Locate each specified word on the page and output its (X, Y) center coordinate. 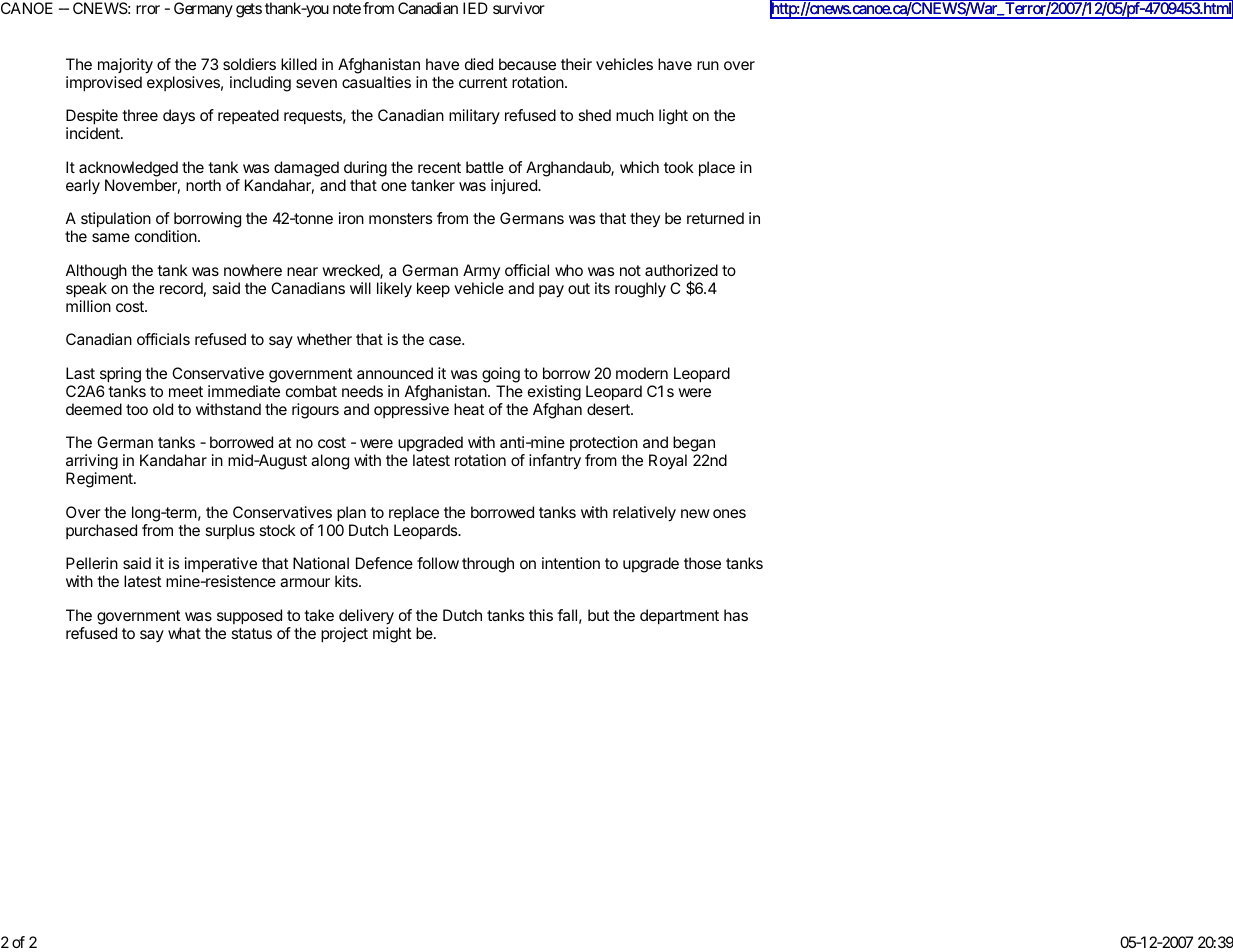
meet (186, 391)
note (347, 8)
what (184, 633)
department (679, 617)
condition (166, 236)
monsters (400, 218)
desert (609, 409)
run (708, 65)
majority (125, 66)
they (645, 219)
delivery (366, 617)
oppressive (411, 411)
